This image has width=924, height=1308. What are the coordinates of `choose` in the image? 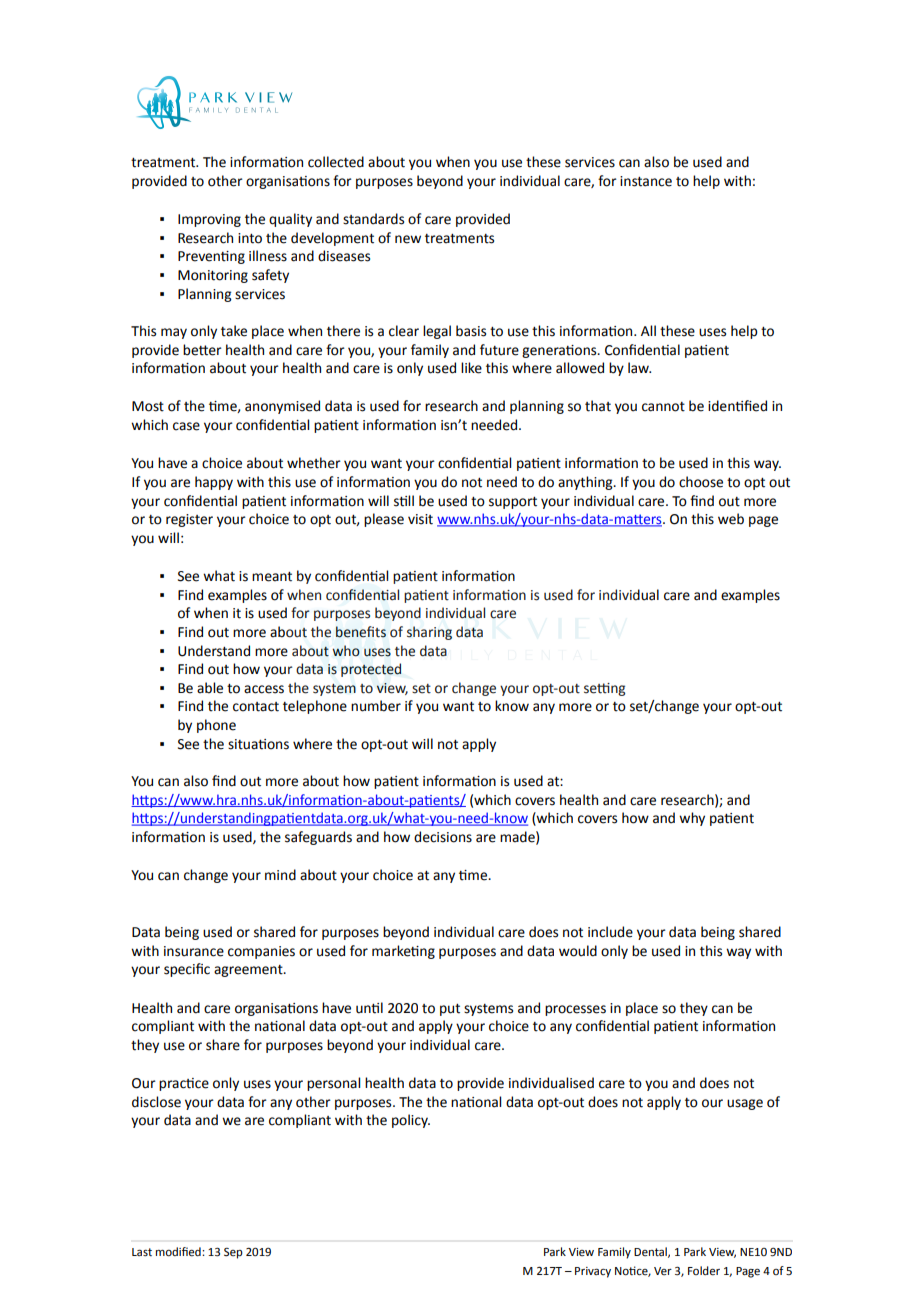 It's located at (701, 482).
